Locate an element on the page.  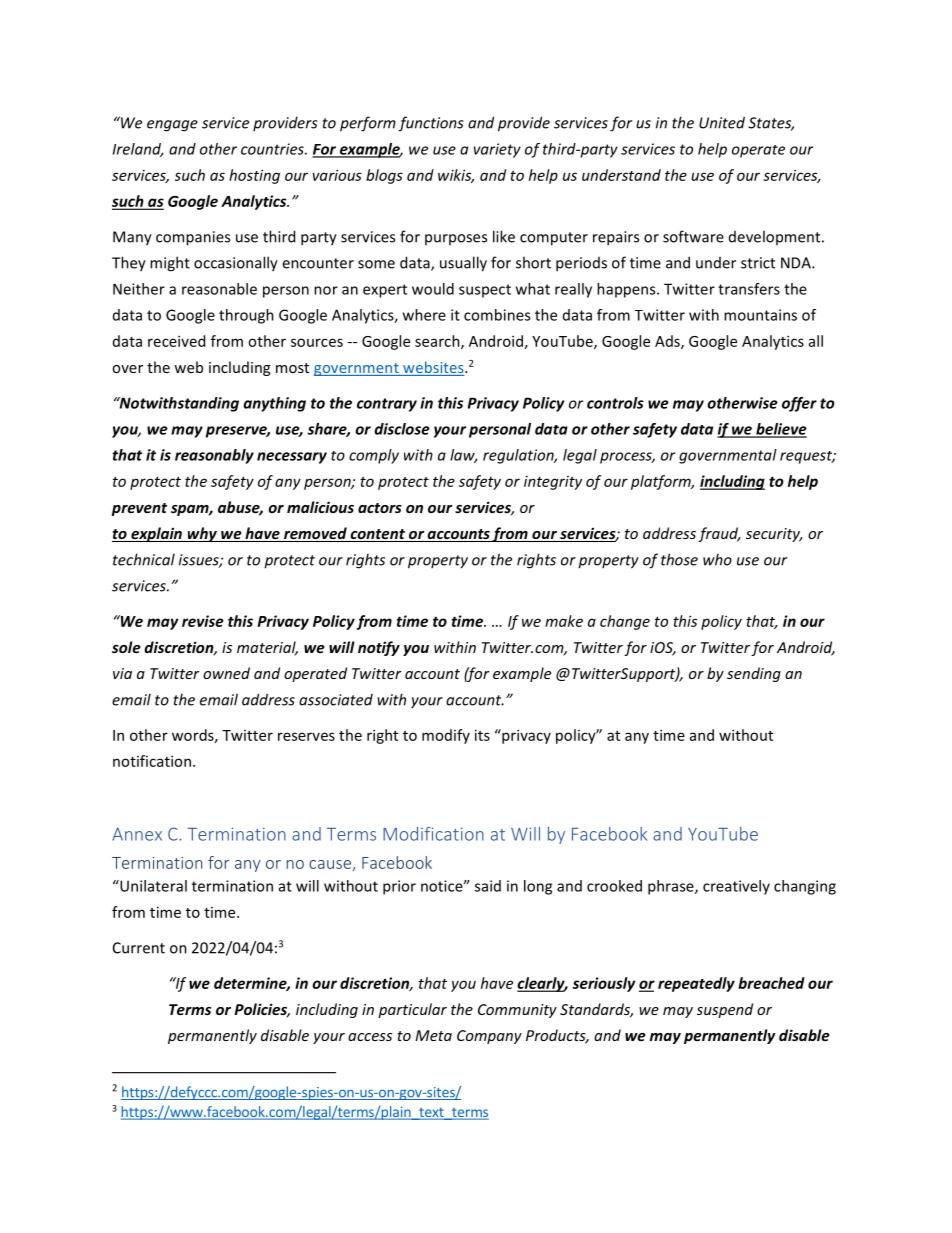
engage is located at coordinates (172, 126).
